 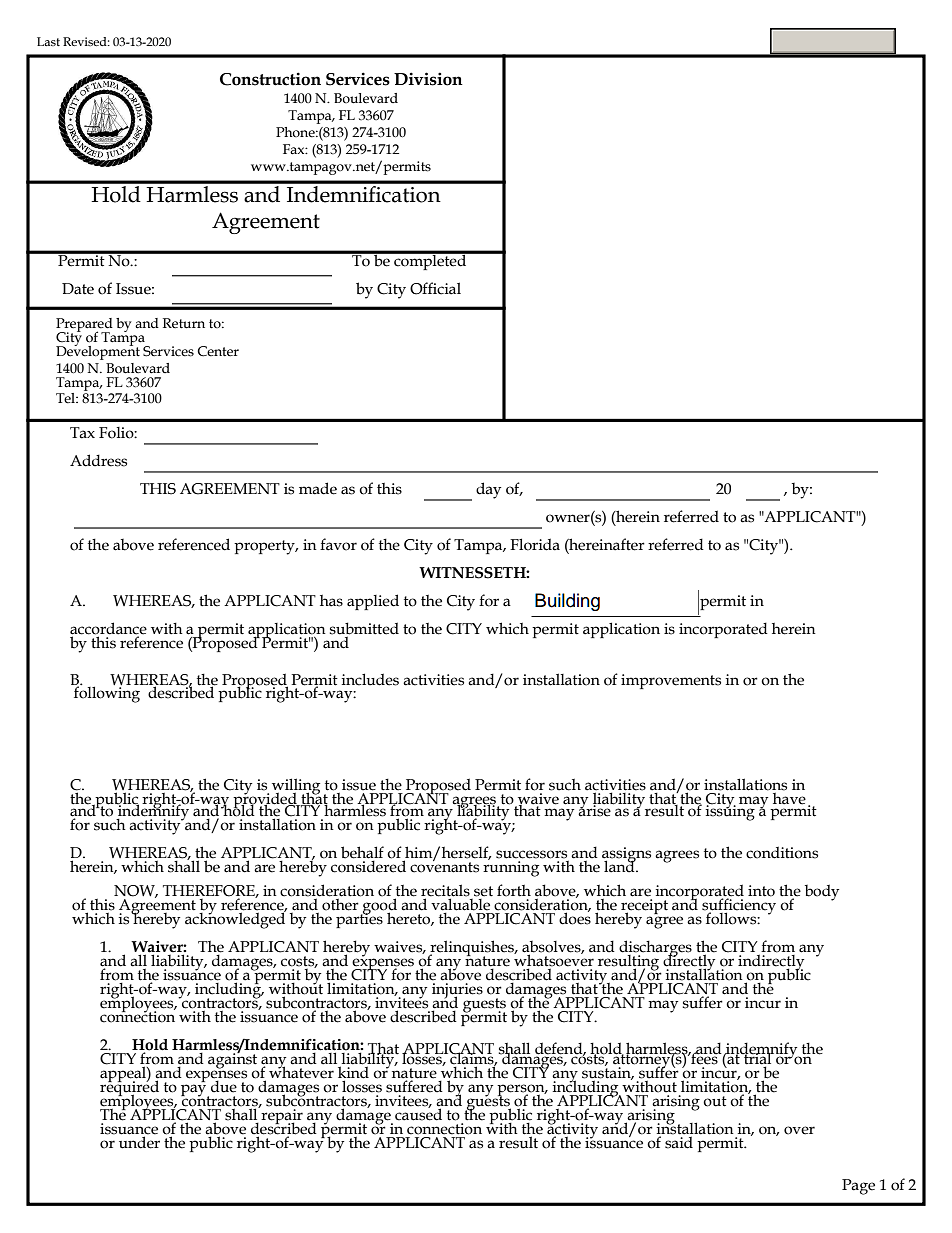 What do you see at coordinates (799, 1130) in the document?
I see `over` at bounding box center [799, 1130].
